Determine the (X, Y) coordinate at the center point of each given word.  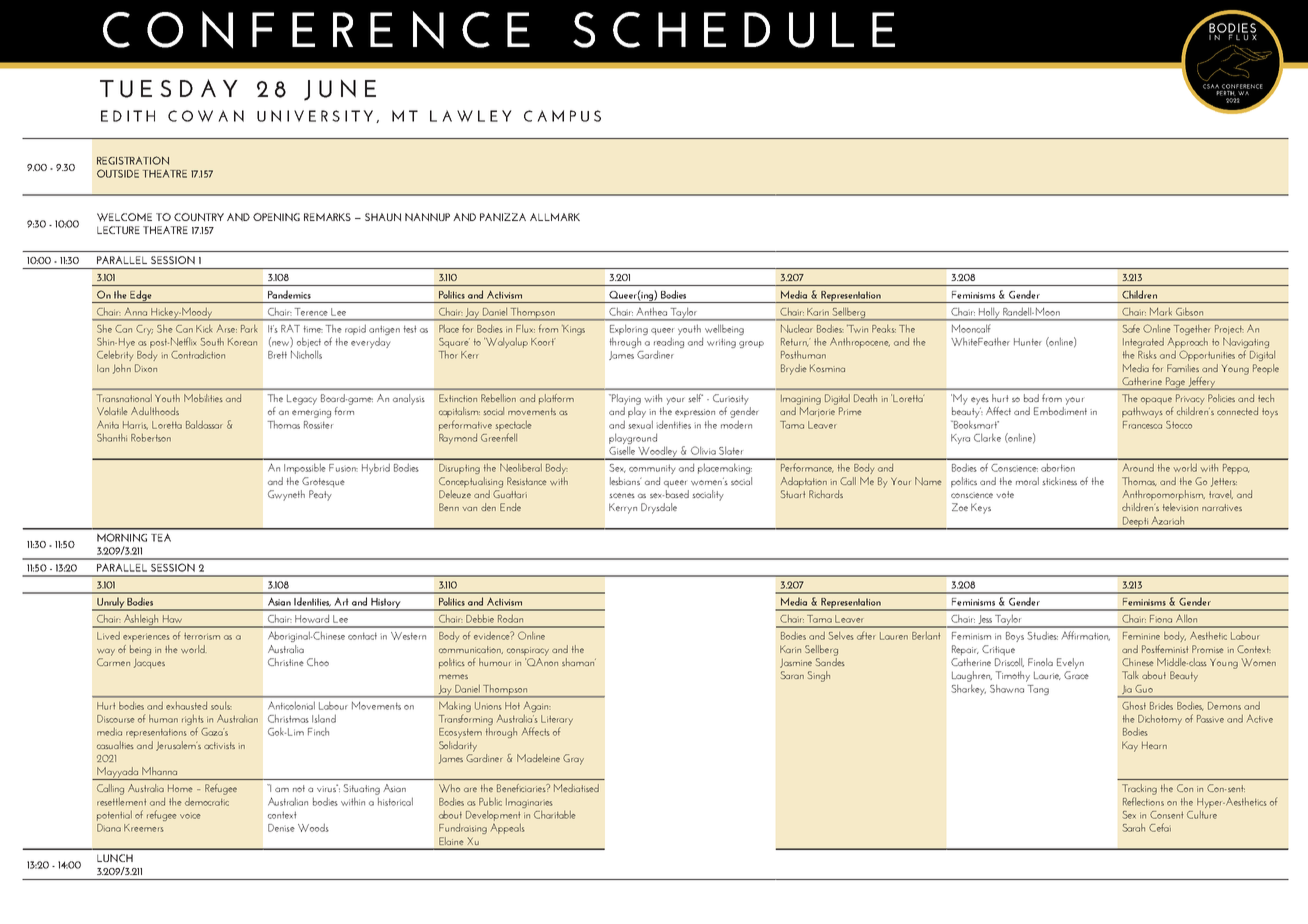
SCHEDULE (734, 30)
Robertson (151, 438)
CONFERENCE (316, 30)
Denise (281, 828)
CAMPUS (562, 116)
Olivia (703, 450)
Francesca (1142, 425)
